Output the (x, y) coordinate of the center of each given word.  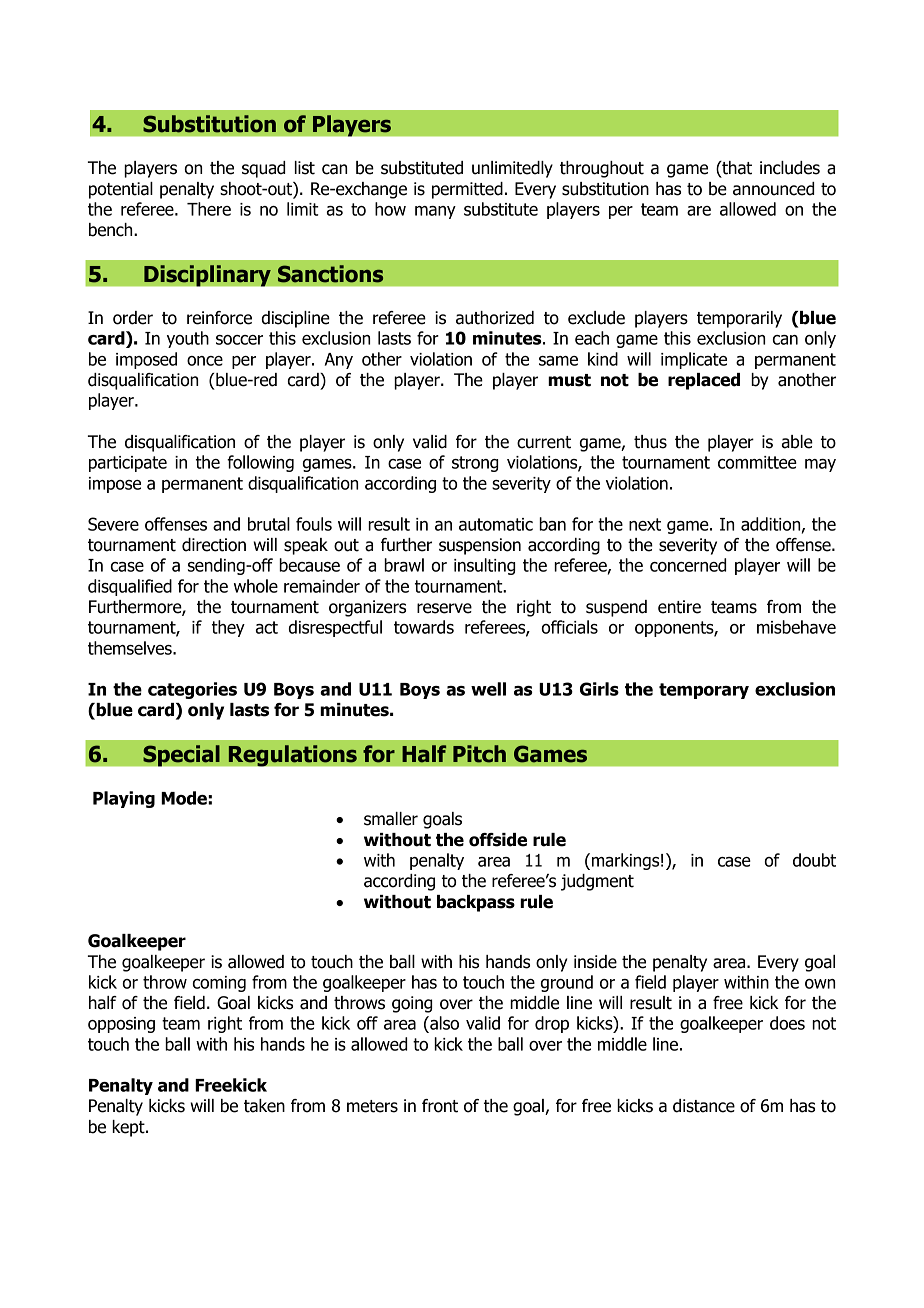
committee (757, 462)
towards (424, 627)
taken (264, 1106)
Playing (124, 799)
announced (773, 189)
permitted (467, 190)
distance (704, 1106)
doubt (814, 860)
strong (475, 464)
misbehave (796, 627)
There (209, 209)
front (440, 1106)
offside (498, 840)
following (260, 463)
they (228, 628)
